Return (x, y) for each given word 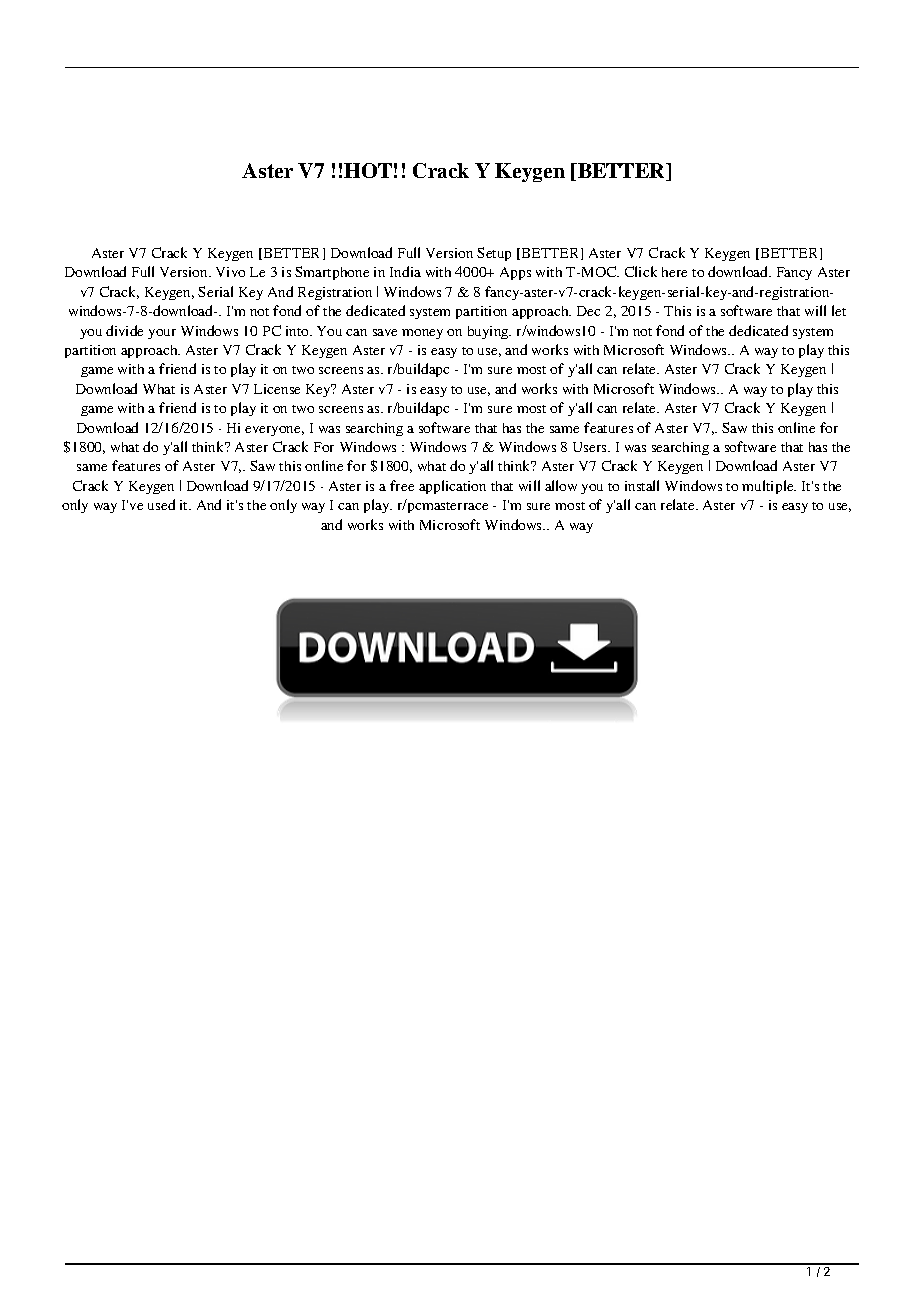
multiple (769, 487)
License (277, 389)
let (839, 310)
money (422, 334)
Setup (494, 254)
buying (489, 332)
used (161, 504)
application (452, 487)
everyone (274, 431)
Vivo (230, 272)
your (162, 334)
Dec (588, 311)
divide (124, 330)
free (402, 485)
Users (591, 447)
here (674, 272)
